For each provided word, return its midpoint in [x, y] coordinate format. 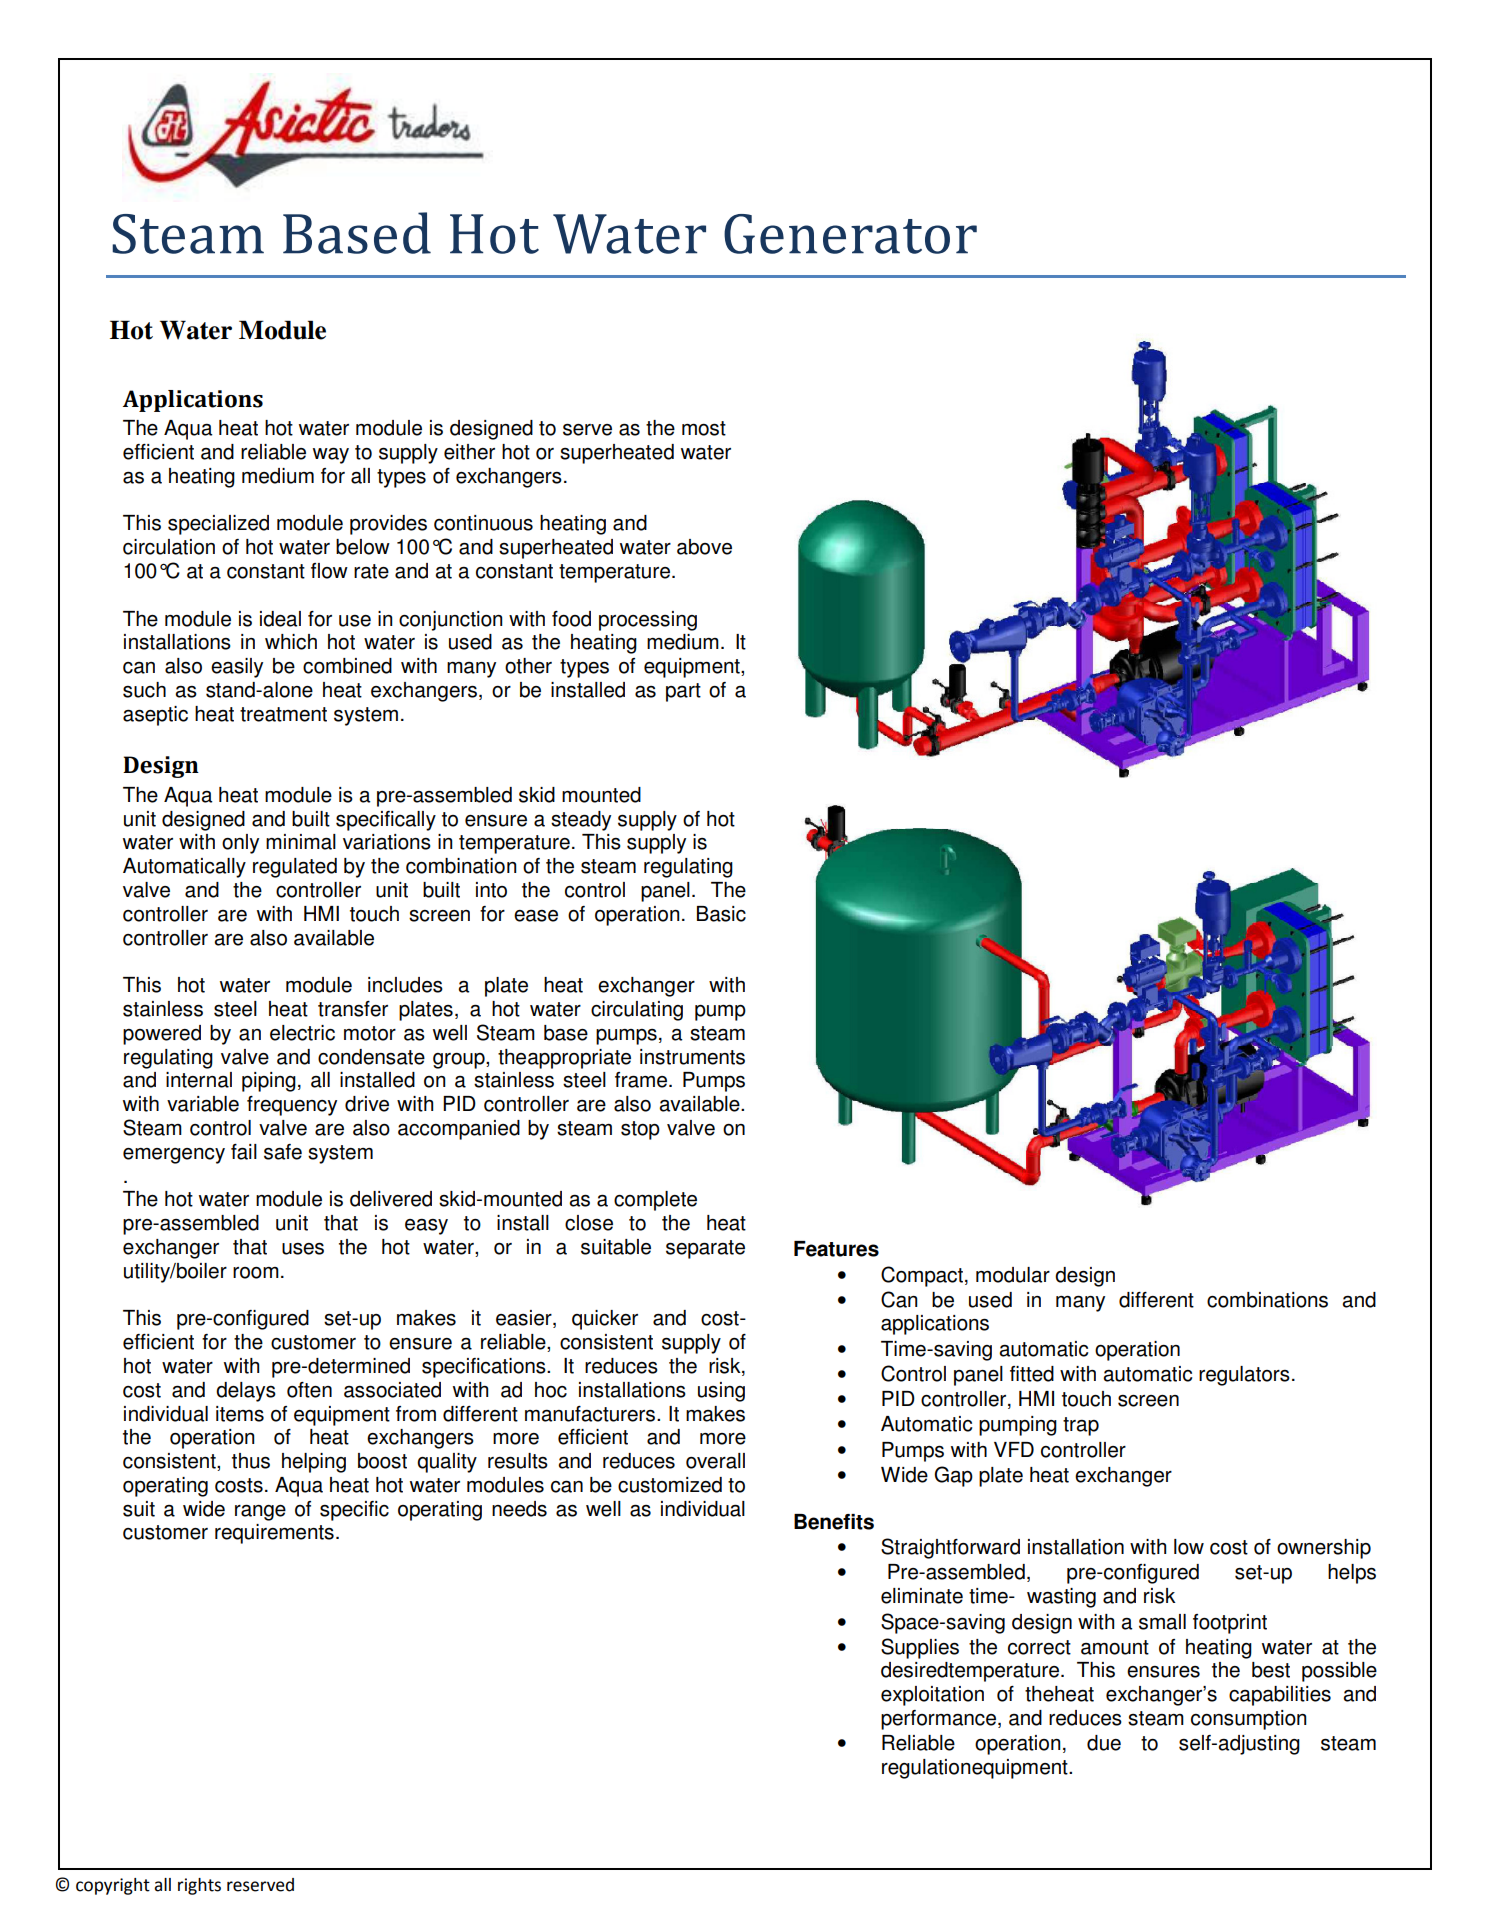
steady [581, 821]
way [331, 456]
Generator [850, 234]
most [704, 428]
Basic [721, 914]
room [256, 1273]
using [721, 1392]
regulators [1244, 1376]
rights [199, 1886]
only [240, 844]
